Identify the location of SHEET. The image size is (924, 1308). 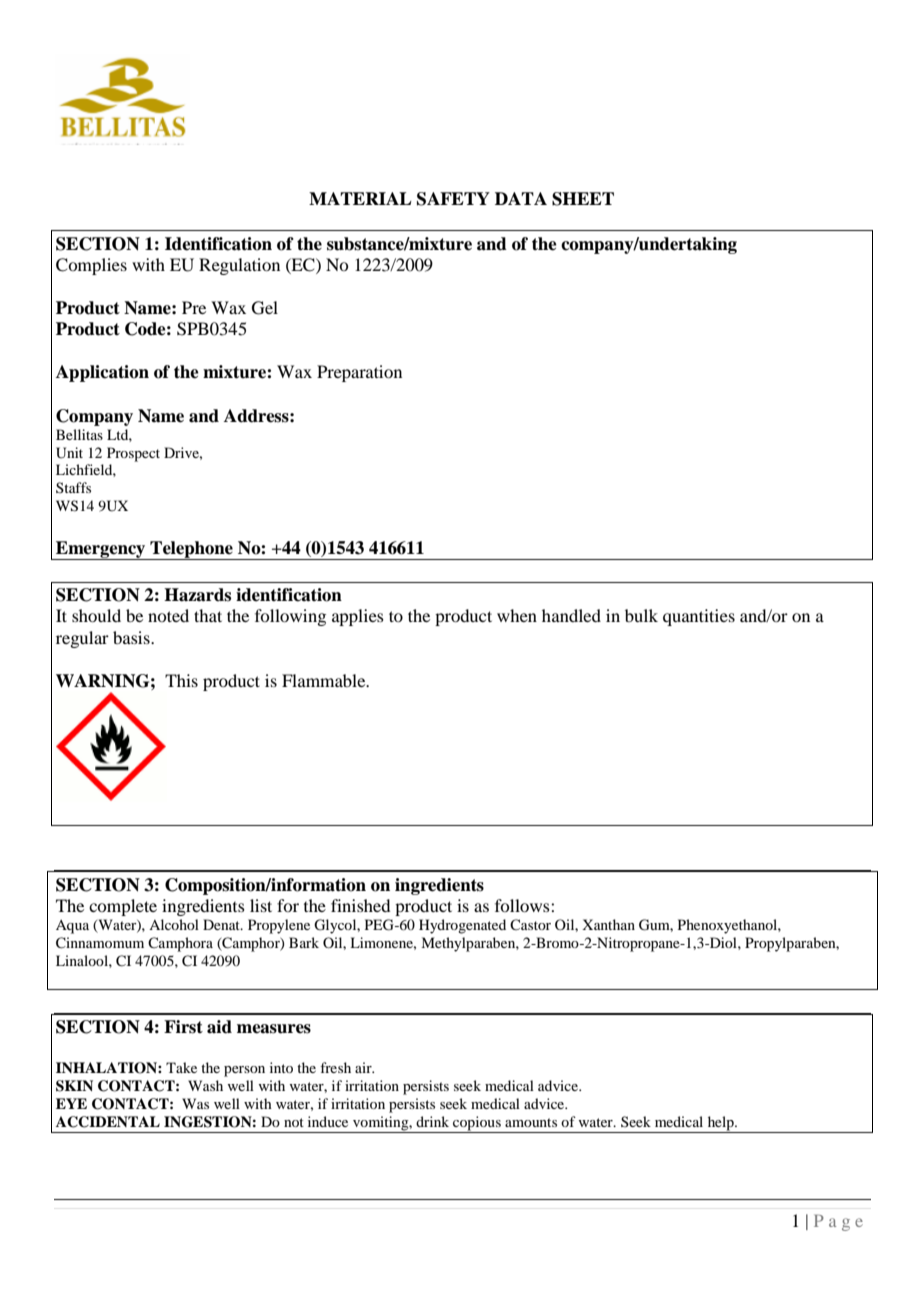
(583, 199).
